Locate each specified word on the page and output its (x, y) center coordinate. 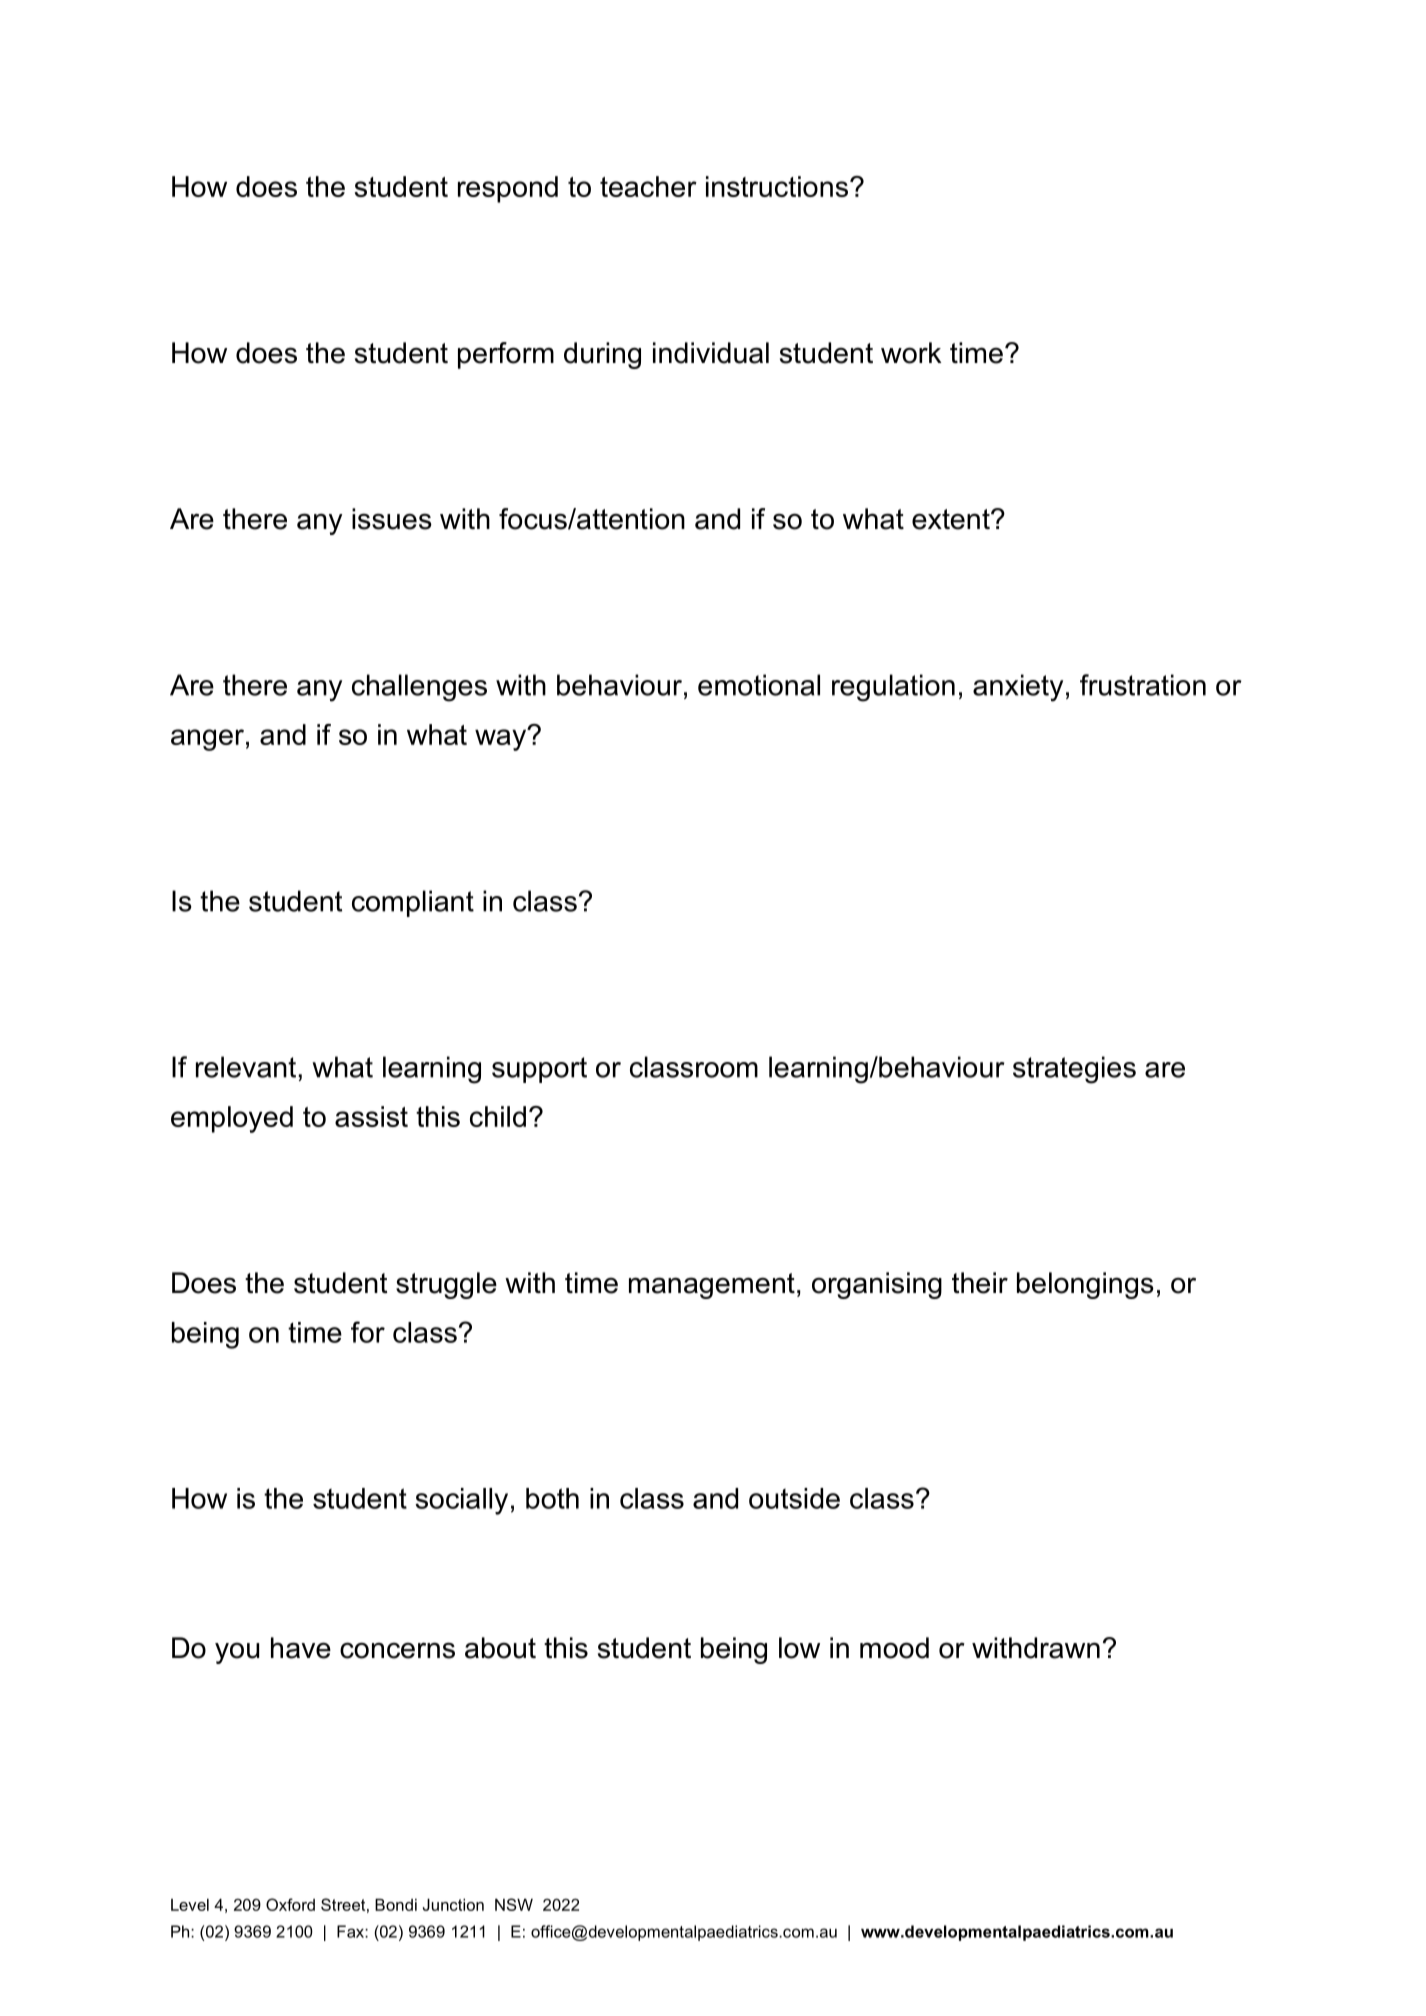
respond (508, 189)
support (539, 1070)
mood (894, 1648)
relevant (246, 1067)
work (911, 353)
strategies (1074, 1070)
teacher (648, 186)
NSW (514, 1904)
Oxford (290, 1904)
